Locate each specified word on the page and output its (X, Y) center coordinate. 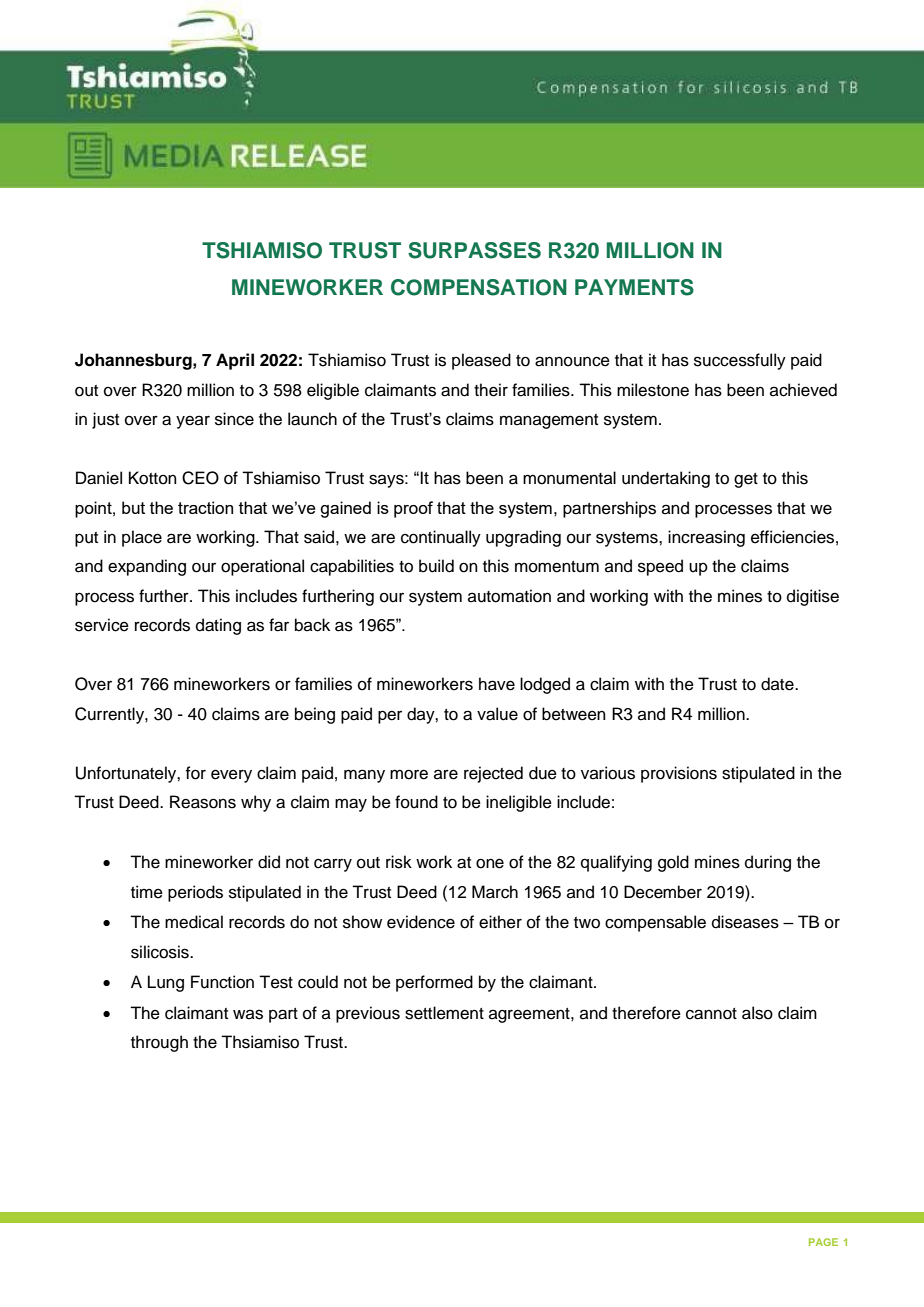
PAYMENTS (634, 287)
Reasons (203, 802)
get (746, 480)
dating (218, 626)
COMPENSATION (479, 287)
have (497, 684)
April (235, 361)
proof (413, 509)
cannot (711, 1014)
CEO (200, 478)
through (159, 1043)
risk (399, 862)
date (778, 684)
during (768, 863)
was (248, 1014)
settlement (444, 1013)
